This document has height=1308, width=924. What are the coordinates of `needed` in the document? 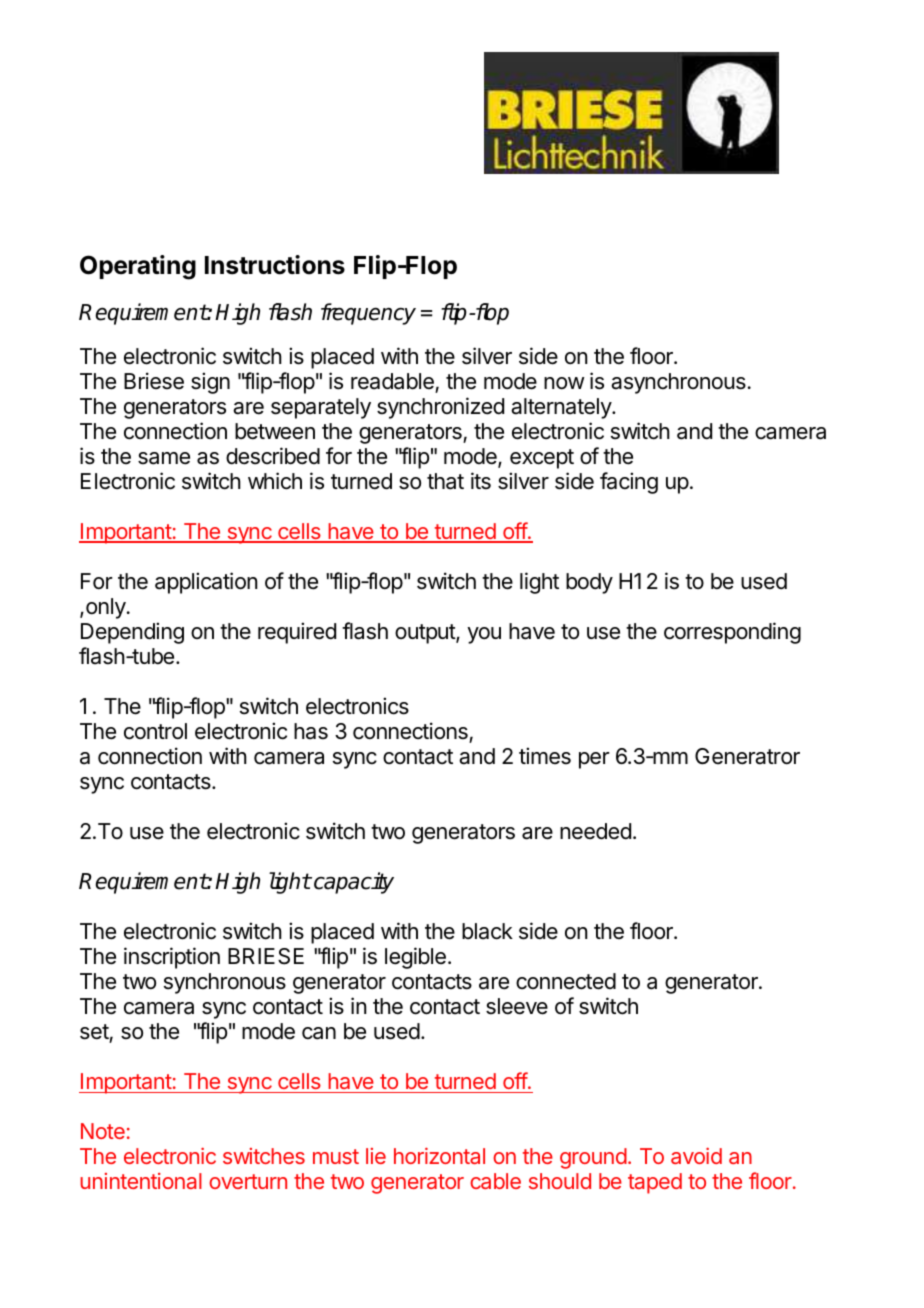 It's located at (595, 831).
